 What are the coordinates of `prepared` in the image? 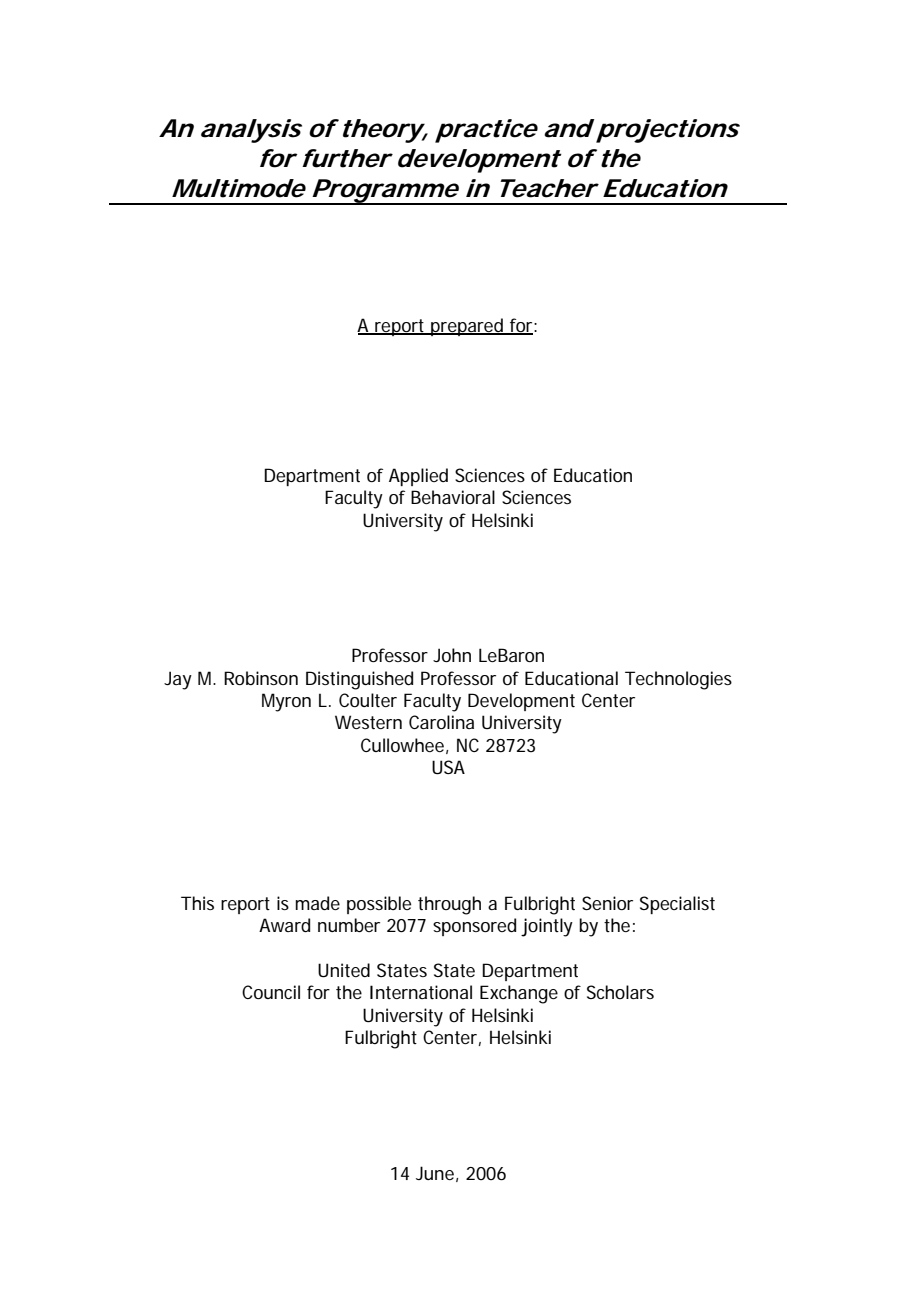 It's located at (467, 327).
